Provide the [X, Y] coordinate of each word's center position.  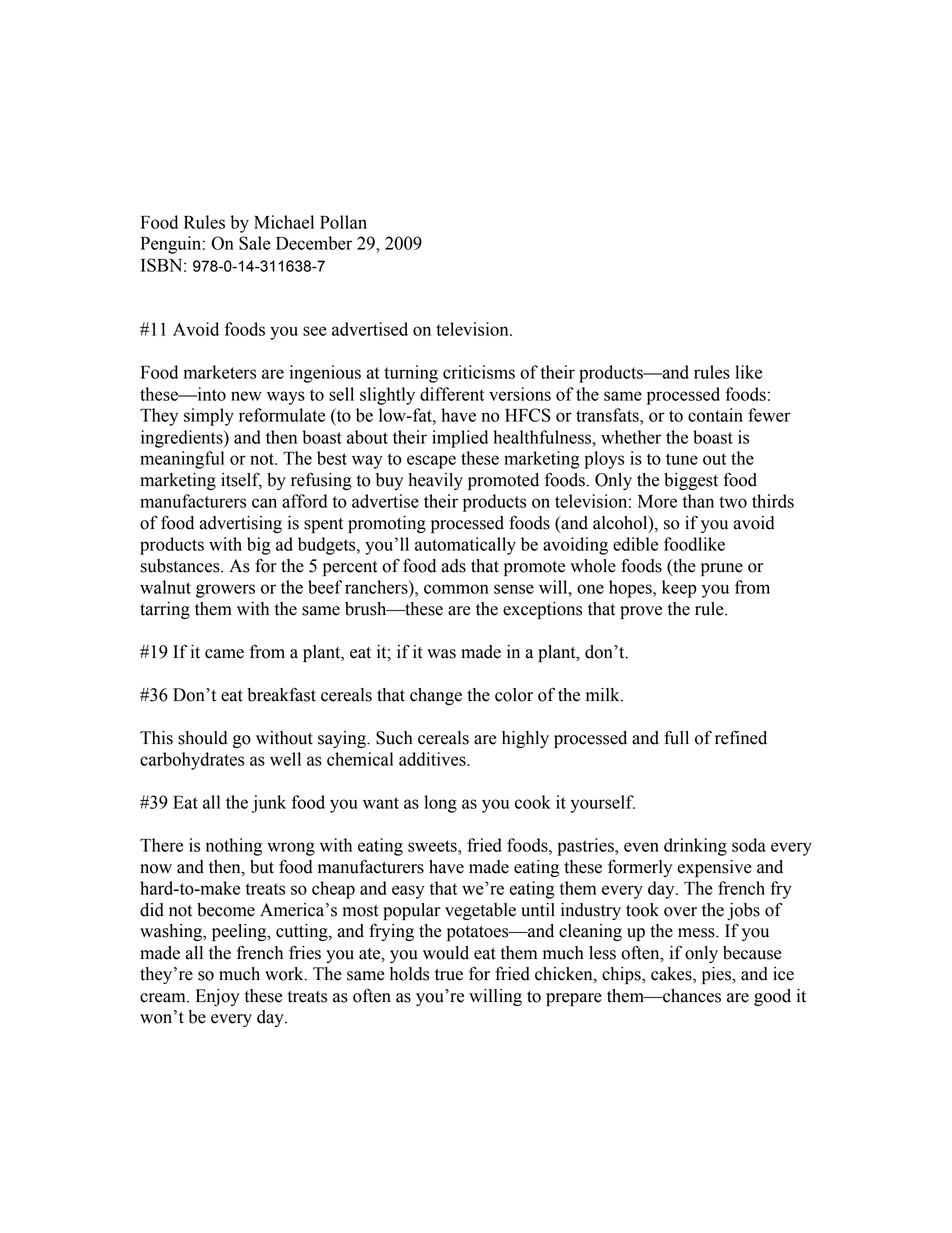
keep [679, 589]
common [456, 589]
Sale [255, 243]
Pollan [343, 222]
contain [715, 415]
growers [225, 591]
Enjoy [218, 997]
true [449, 975]
